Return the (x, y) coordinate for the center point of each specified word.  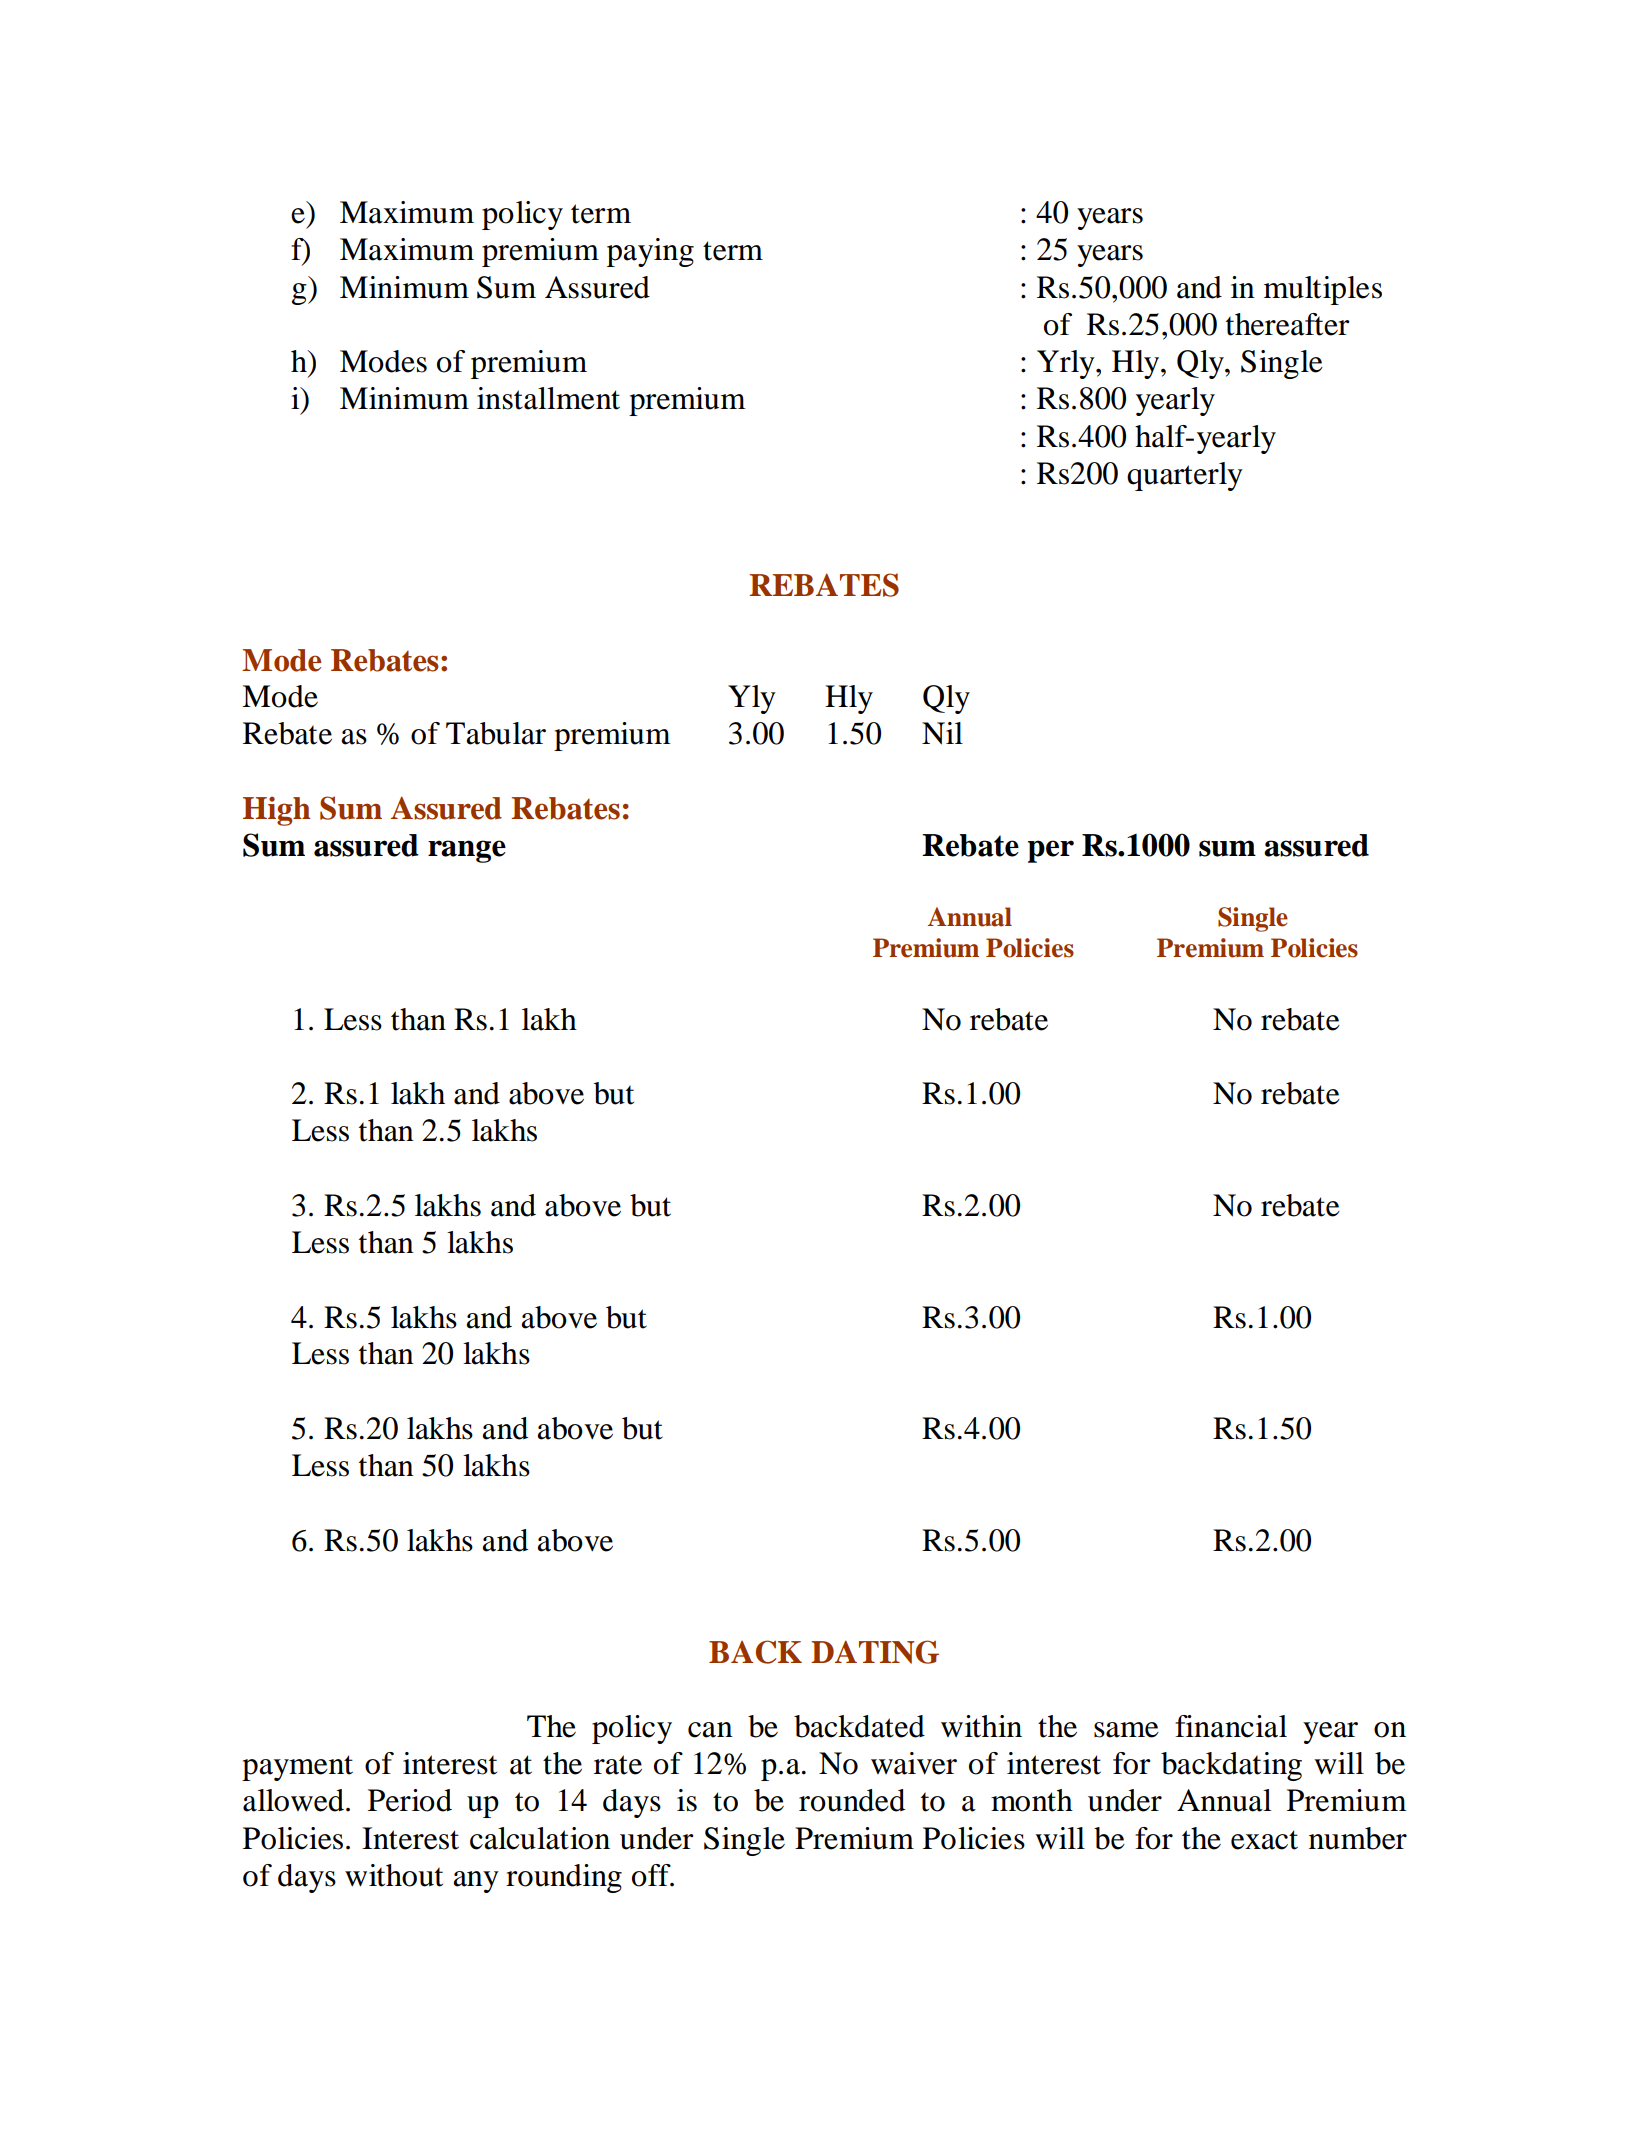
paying (650, 252)
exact (1264, 1840)
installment (548, 398)
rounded (852, 1800)
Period (410, 1800)
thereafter (1288, 324)
